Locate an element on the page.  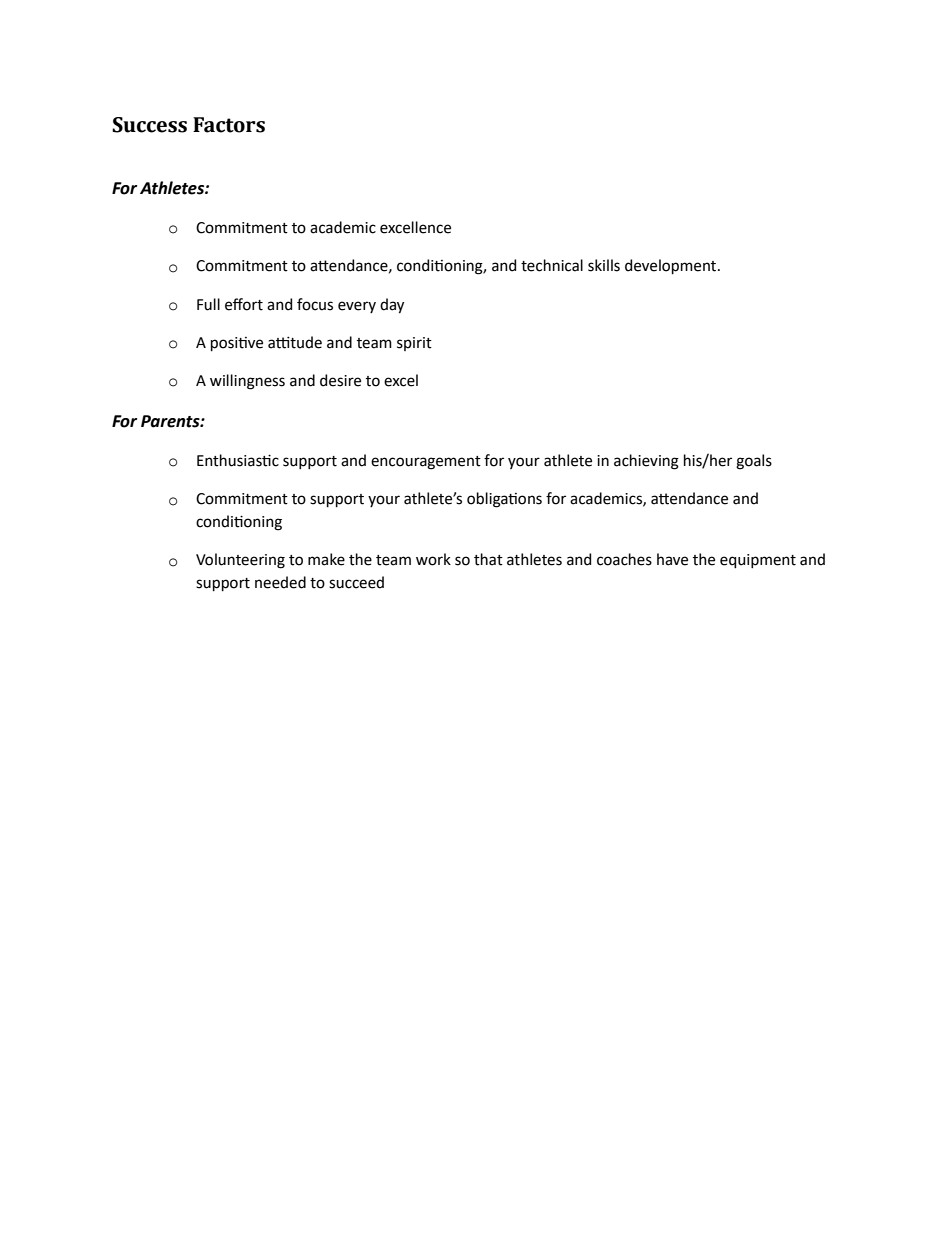
Success is located at coordinates (149, 125).
